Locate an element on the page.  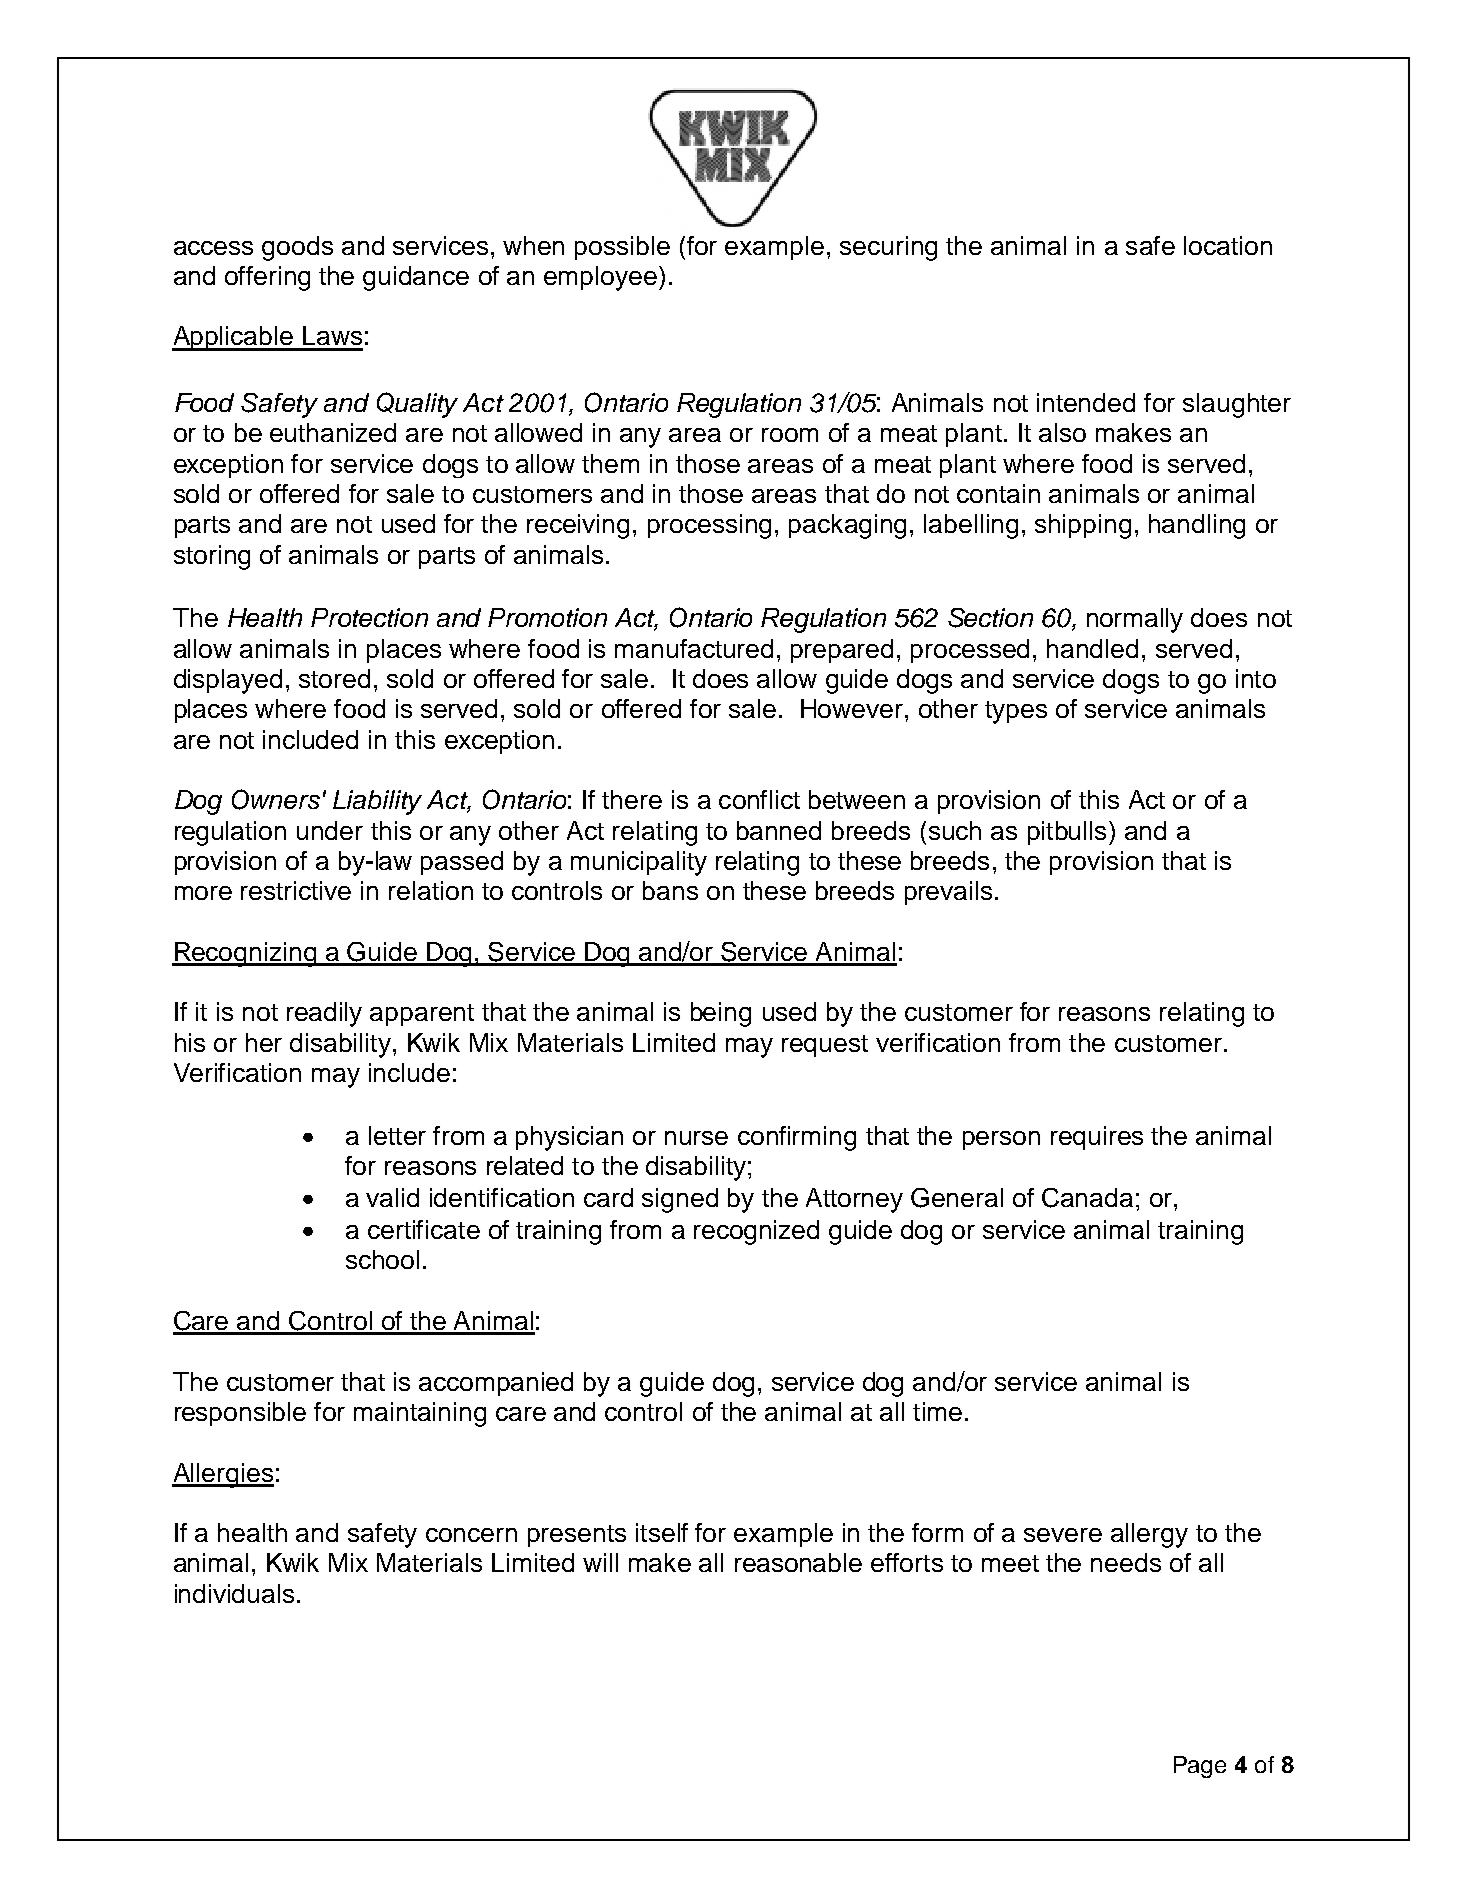
offering is located at coordinates (267, 278).
